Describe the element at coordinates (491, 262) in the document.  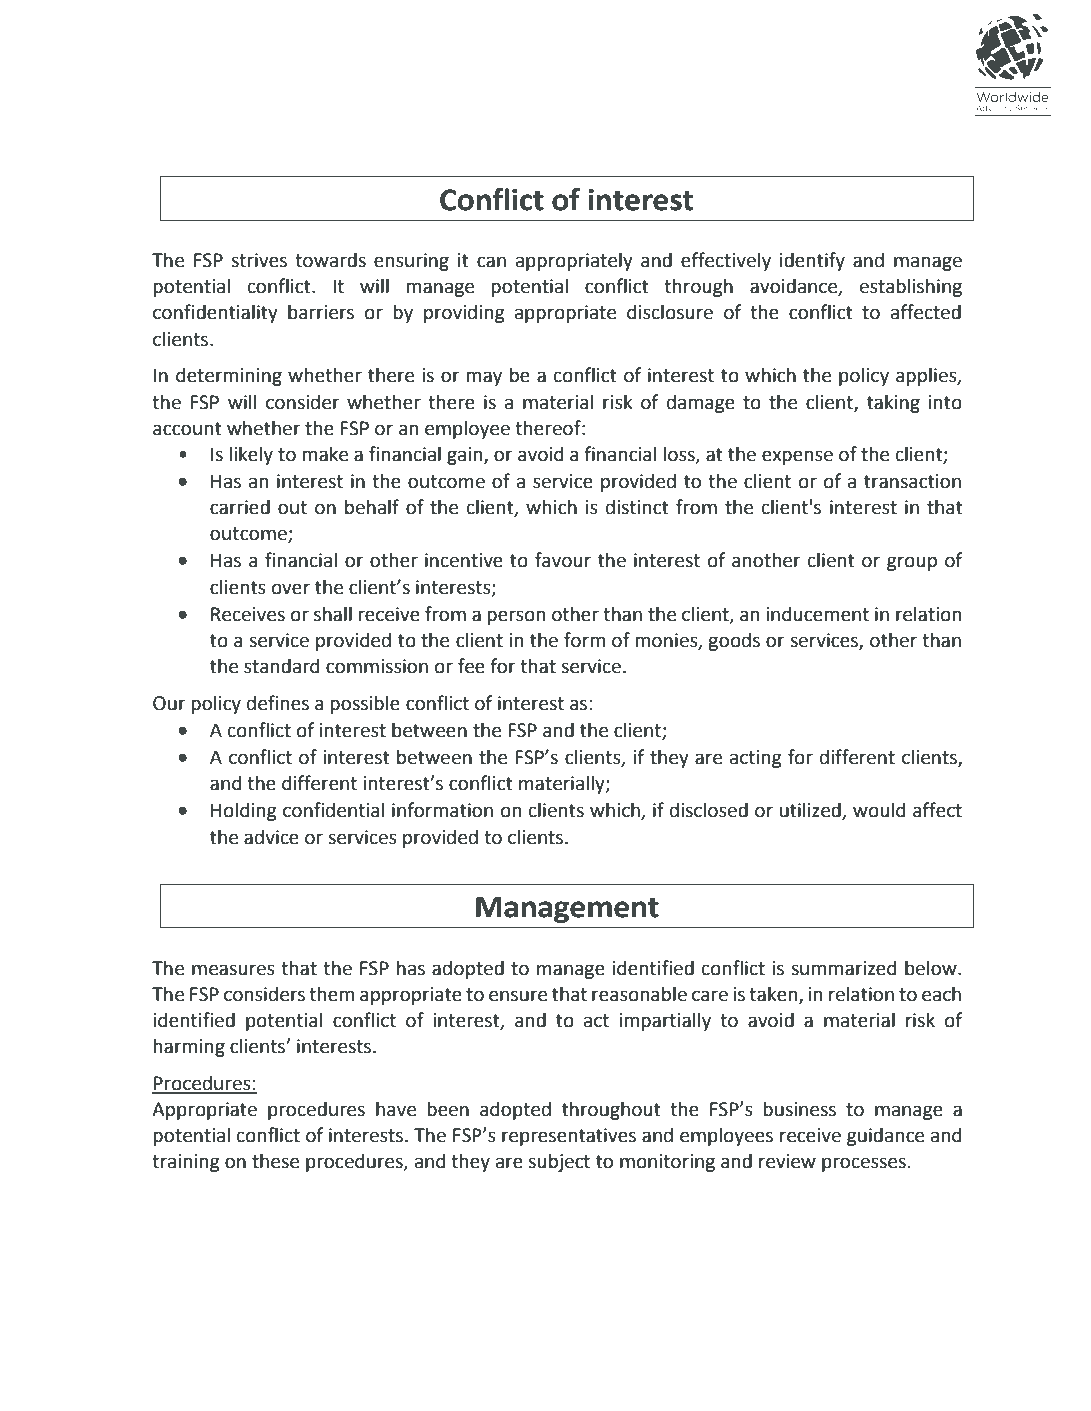
I see `can` at that location.
